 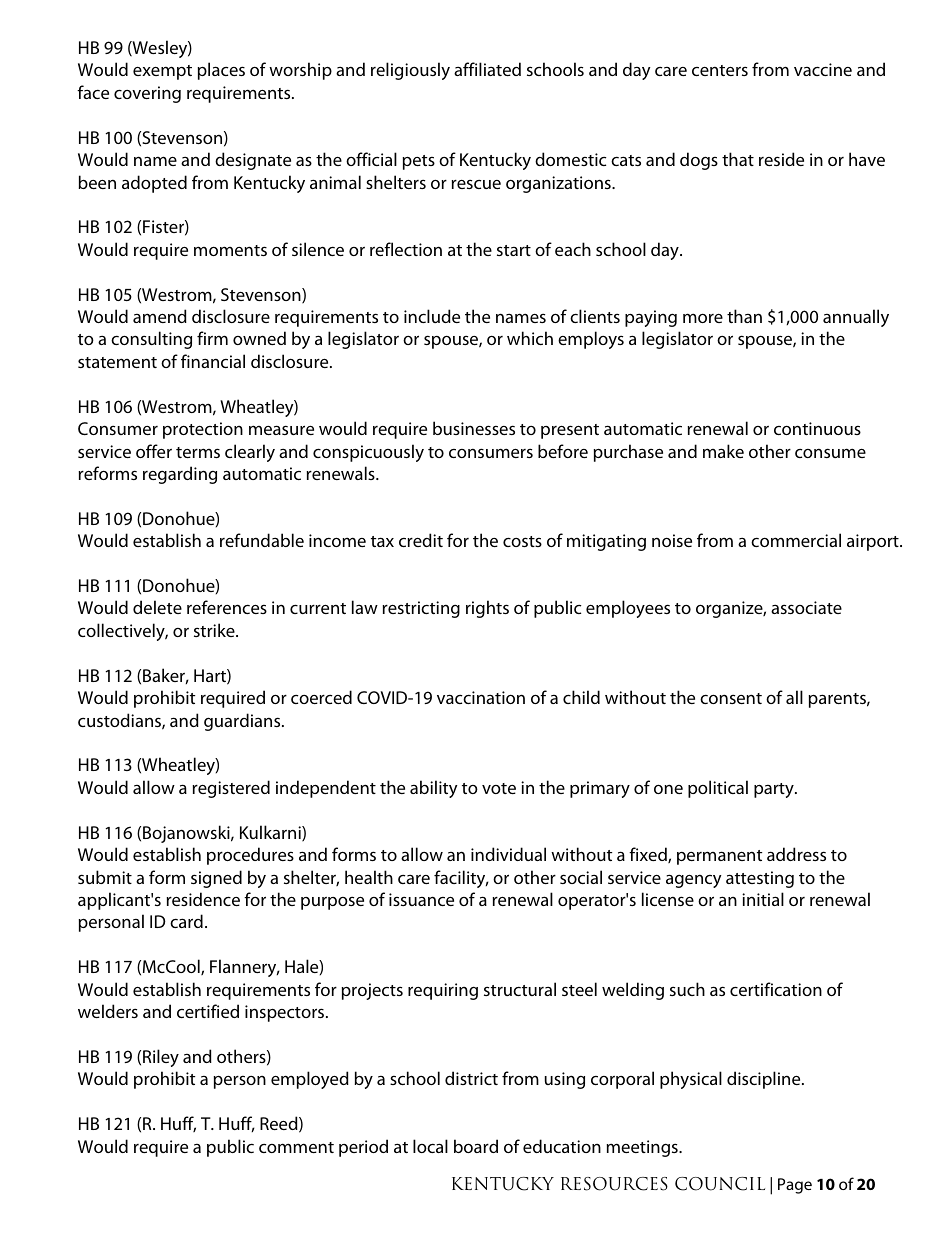 What do you see at coordinates (823, 69) in the screenshot?
I see `vaccine` at bounding box center [823, 69].
